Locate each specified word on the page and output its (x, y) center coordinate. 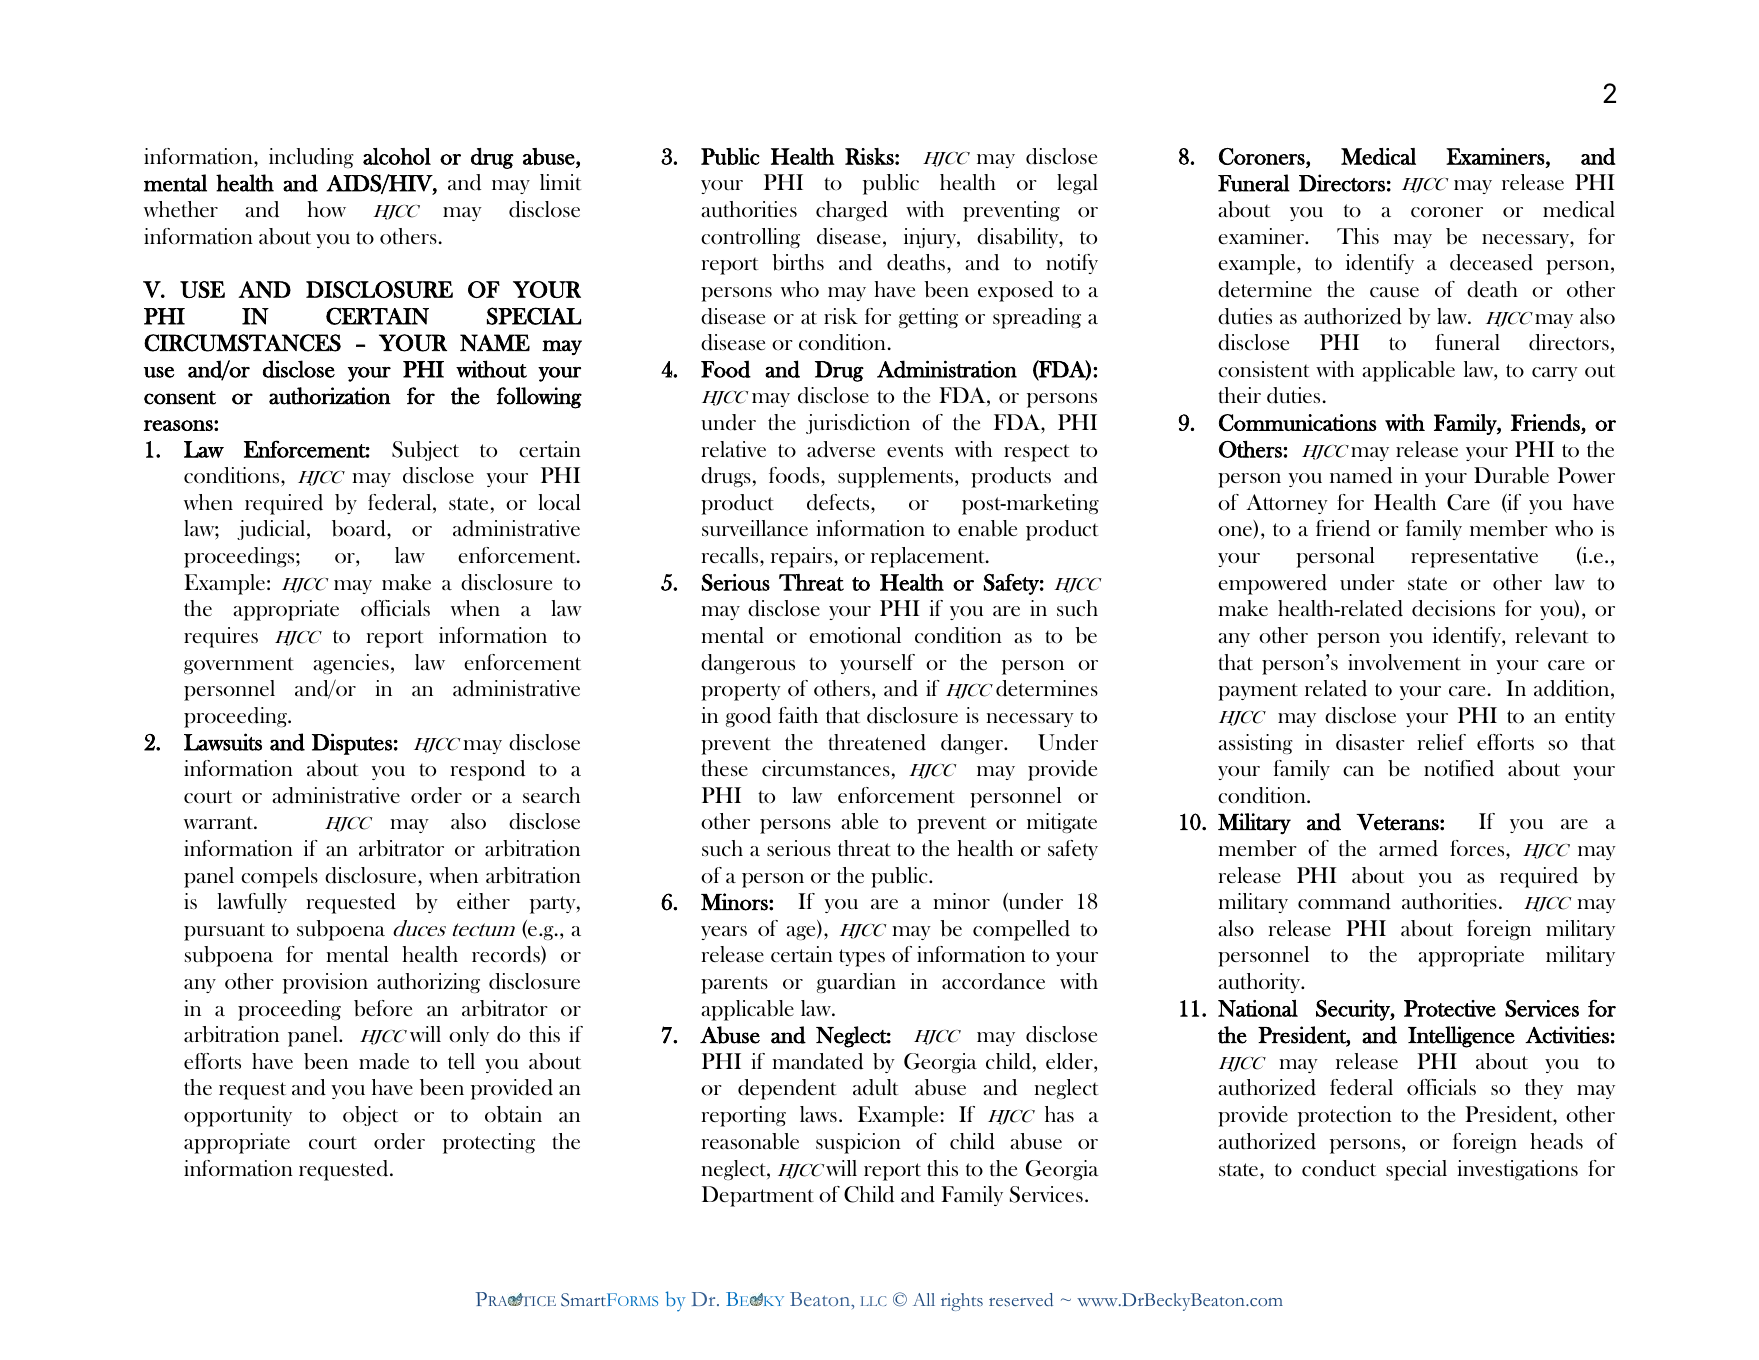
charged (852, 211)
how (326, 209)
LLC (874, 1301)
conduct (1339, 1168)
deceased (1491, 262)
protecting (489, 1143)
